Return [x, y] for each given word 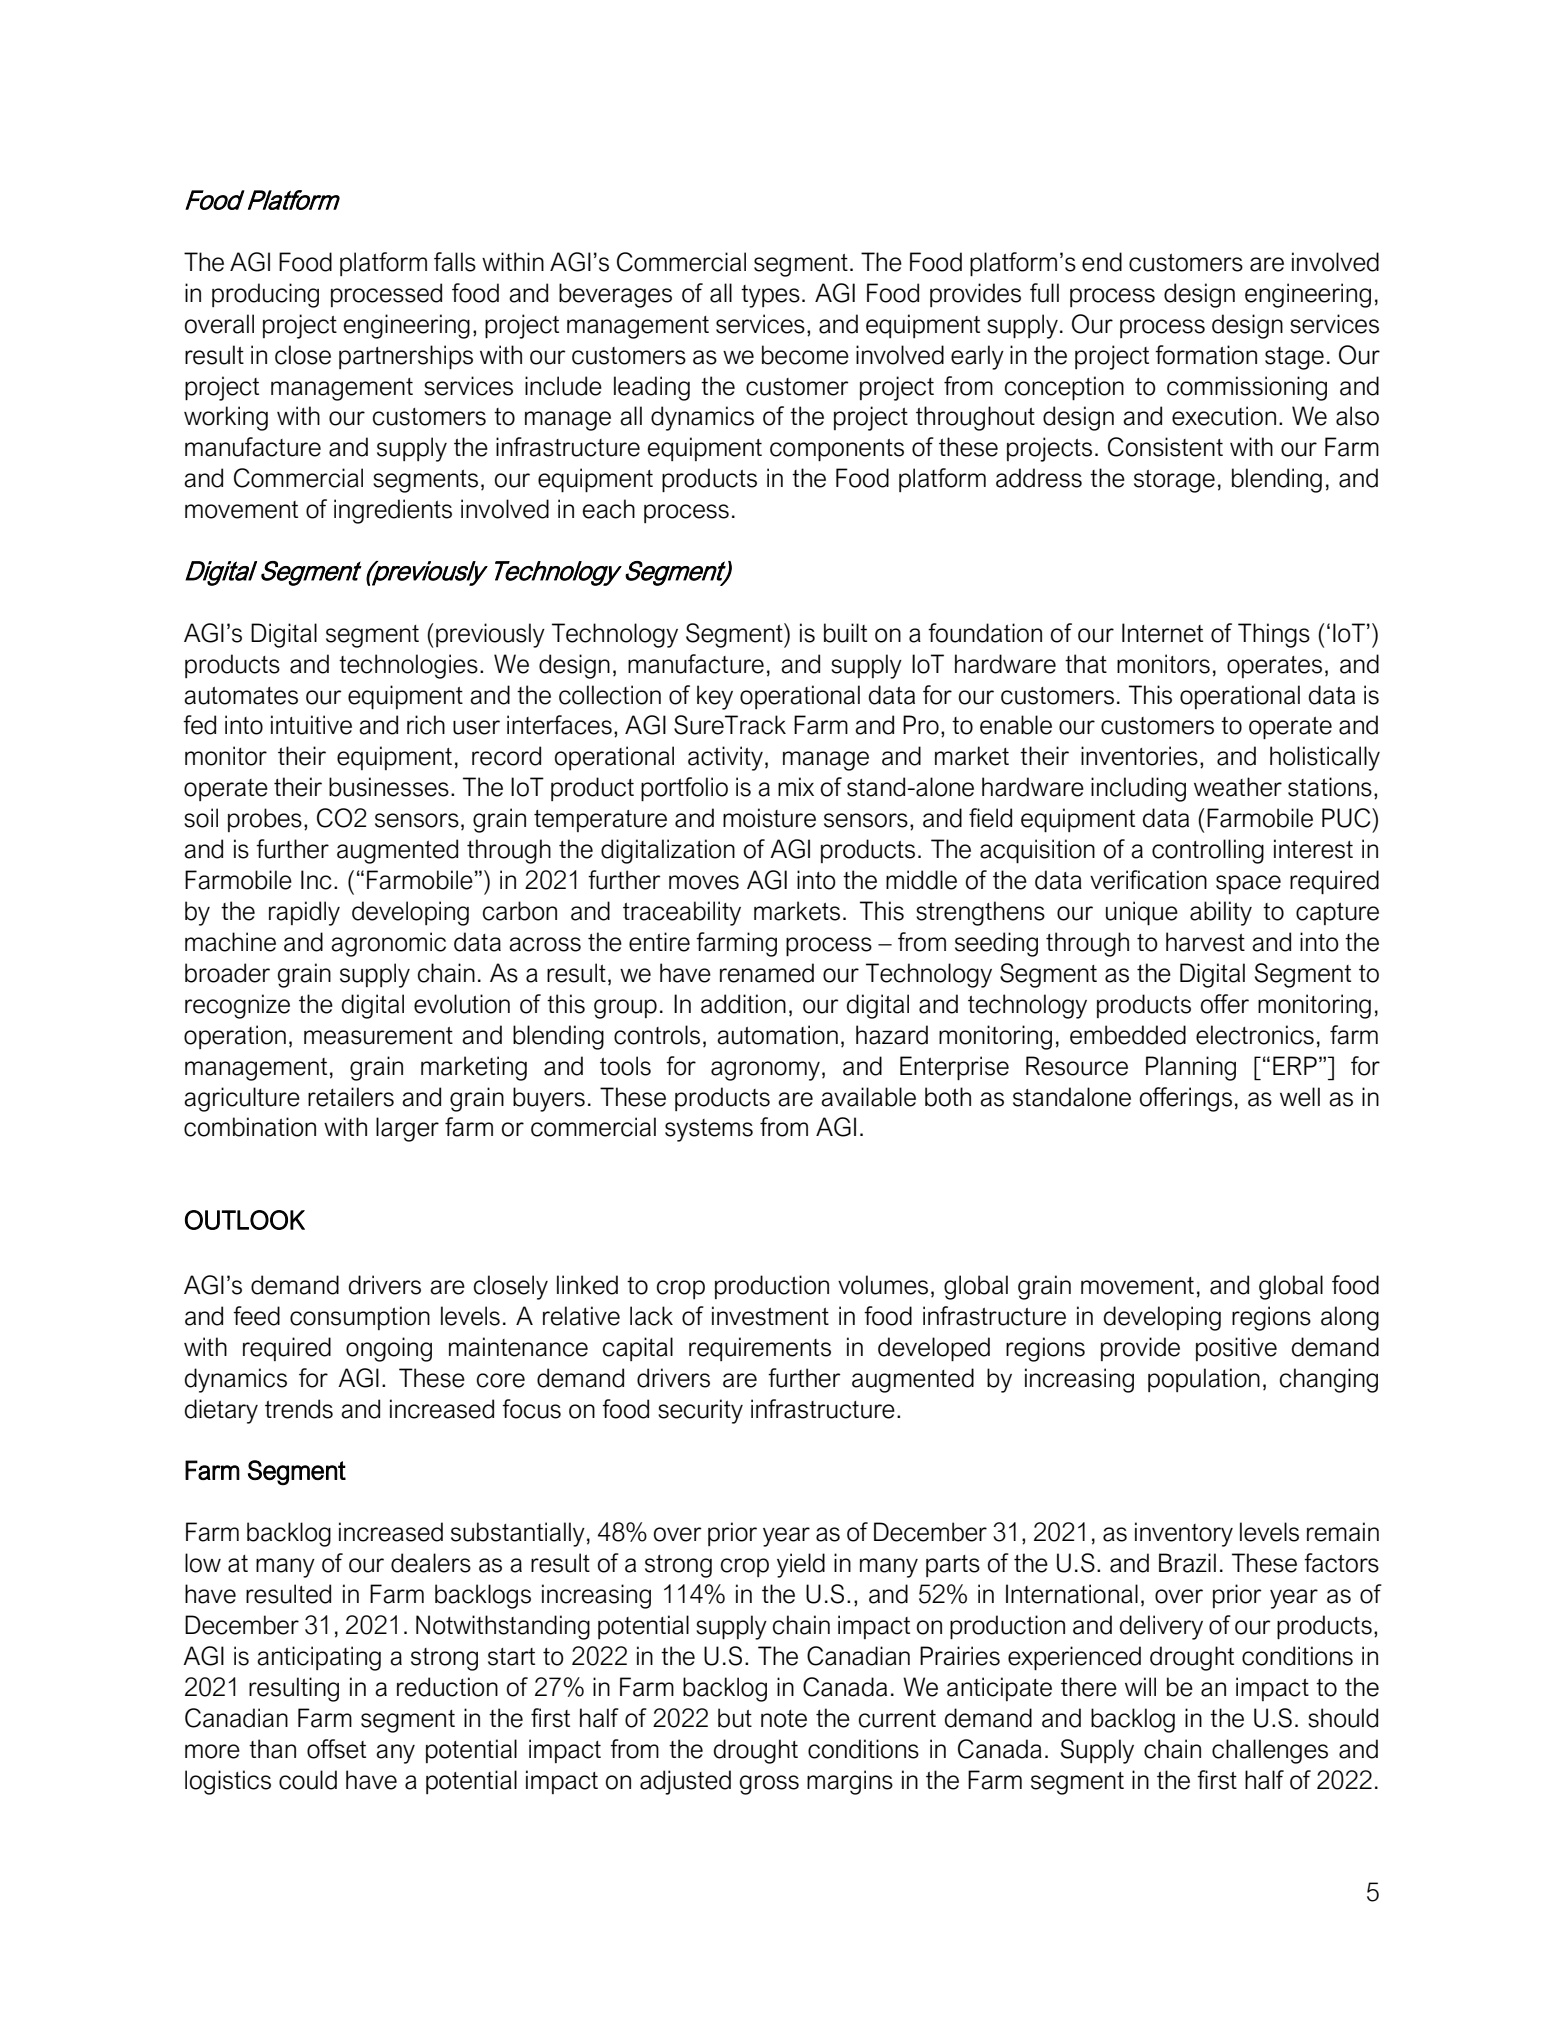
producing [265, 295]
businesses [389, 787]
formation [1206, 355]
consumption [360, 1318]
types [770, 296]
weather [1238, 787]
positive [1236, 1349]
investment [770, 1316]
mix [796, 786]
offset [336, 1749]
